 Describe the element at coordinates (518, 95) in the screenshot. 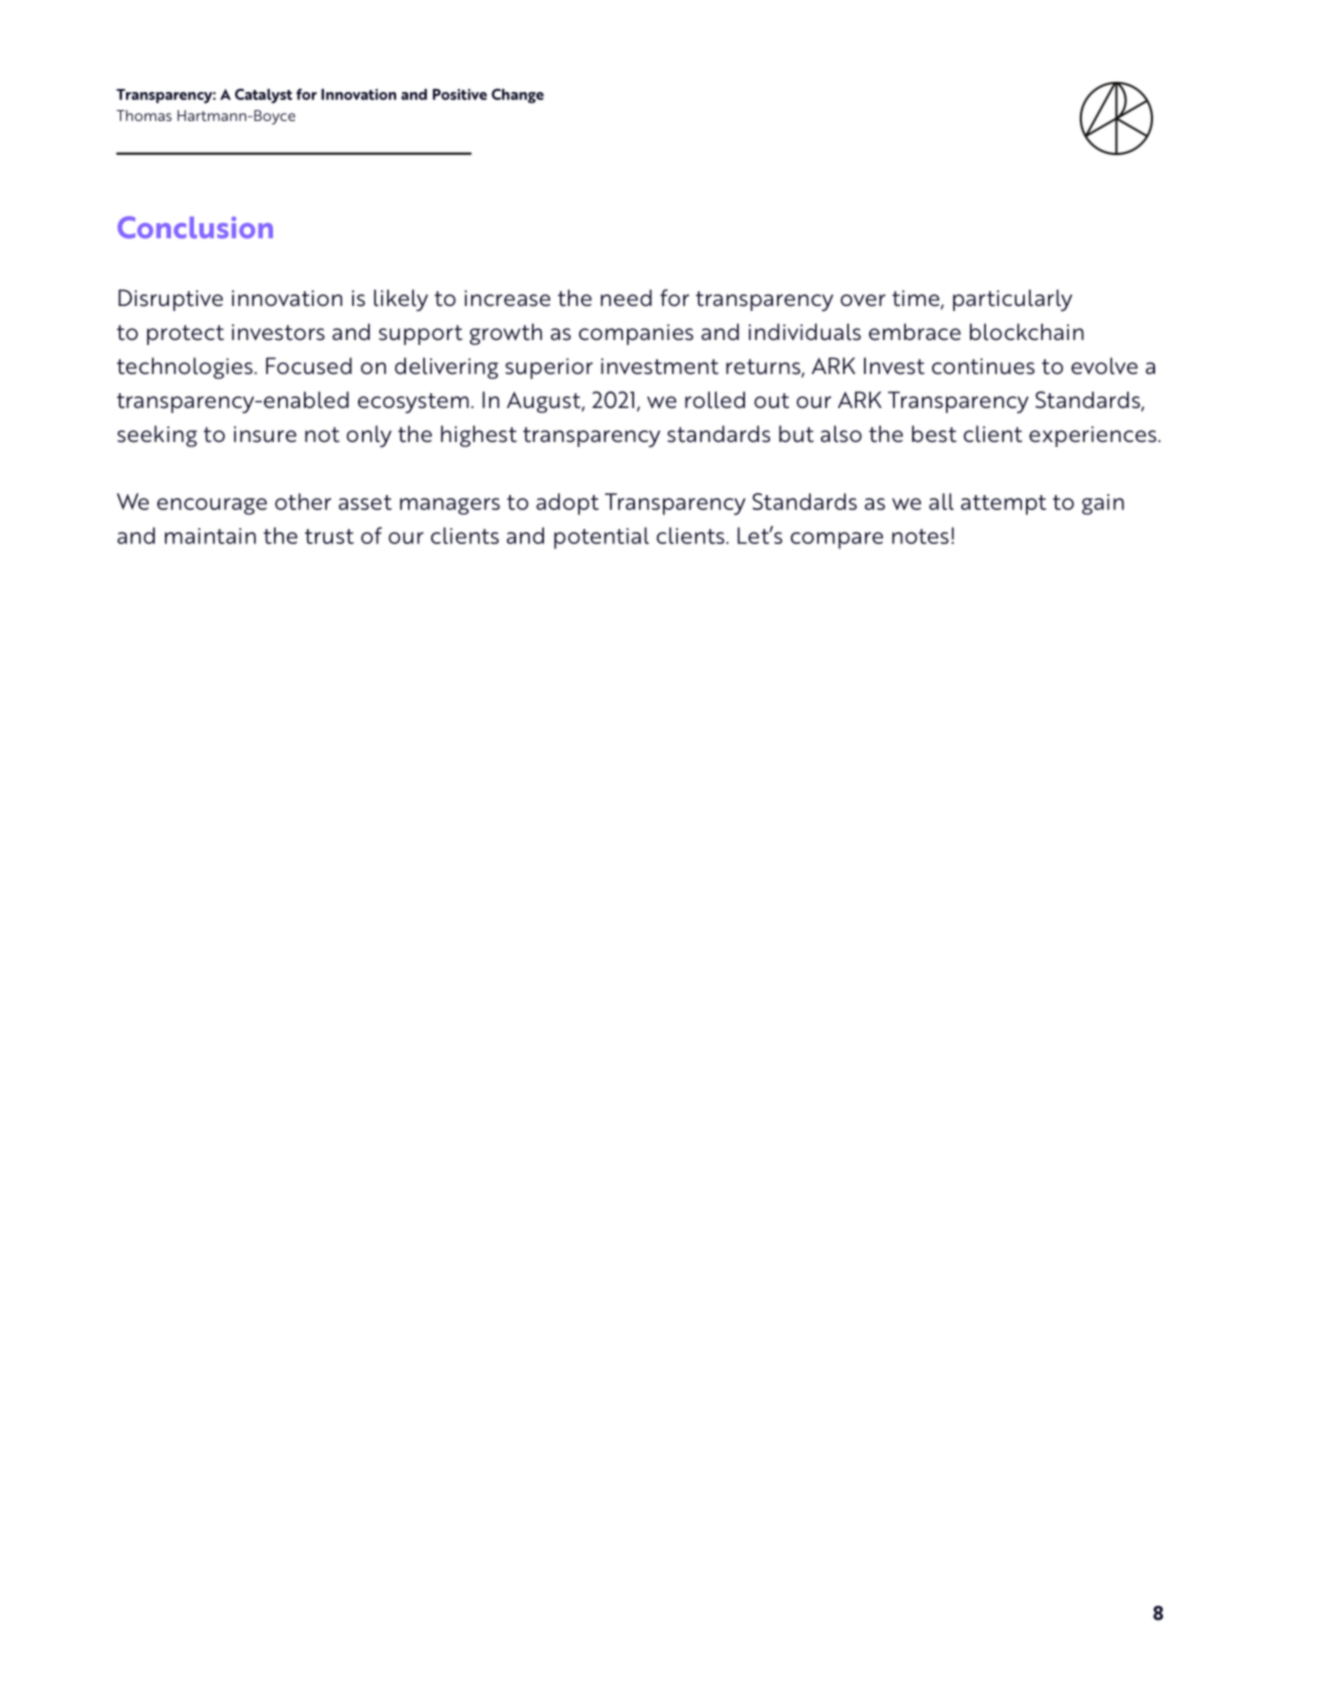

I see `Change` at that location.
